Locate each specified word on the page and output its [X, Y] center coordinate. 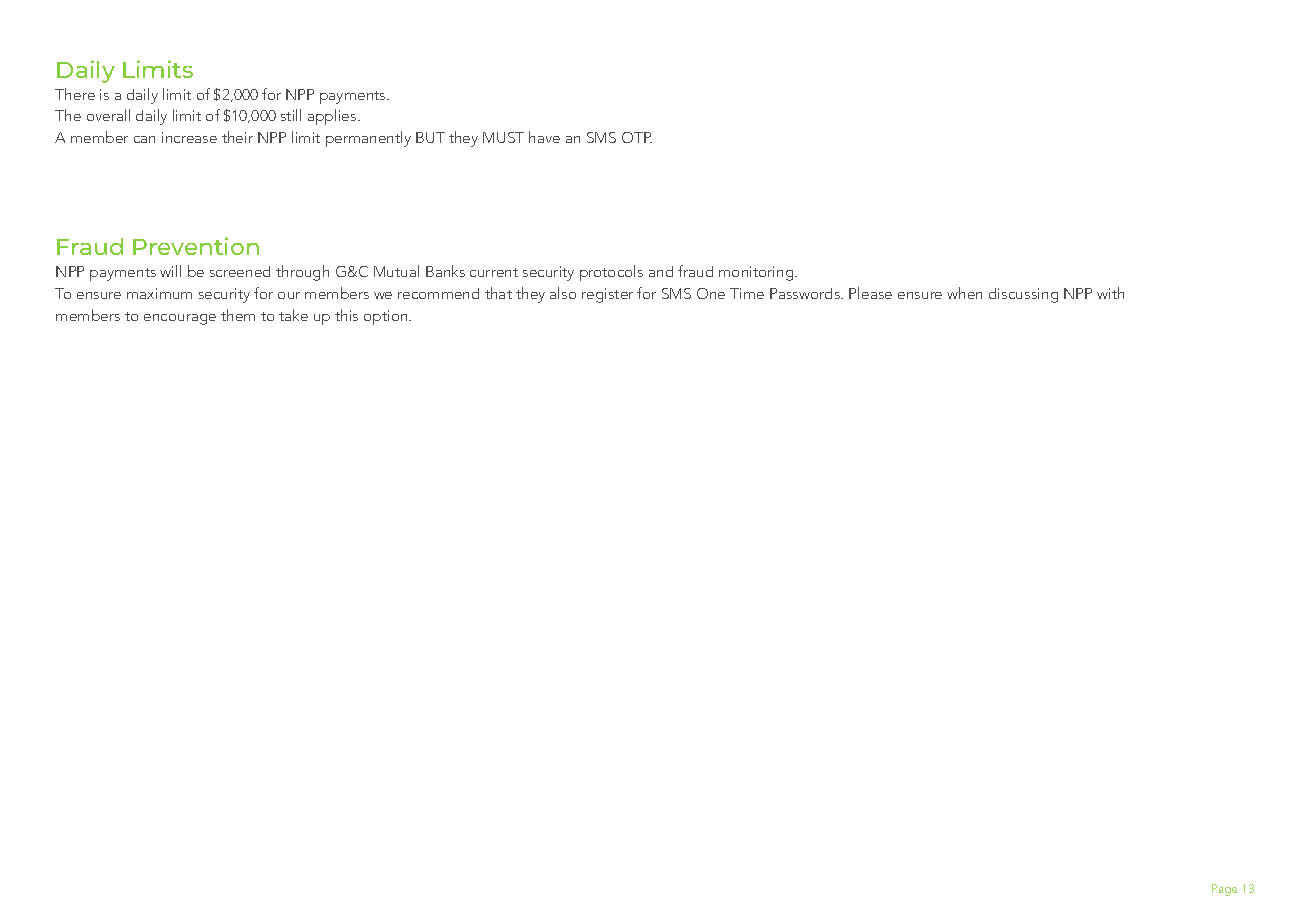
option [387, 317]
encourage [180, 319]
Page [1224, 890]
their [237, 137]
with [1110, 293]
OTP [637, 137]
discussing [1023, 295]
